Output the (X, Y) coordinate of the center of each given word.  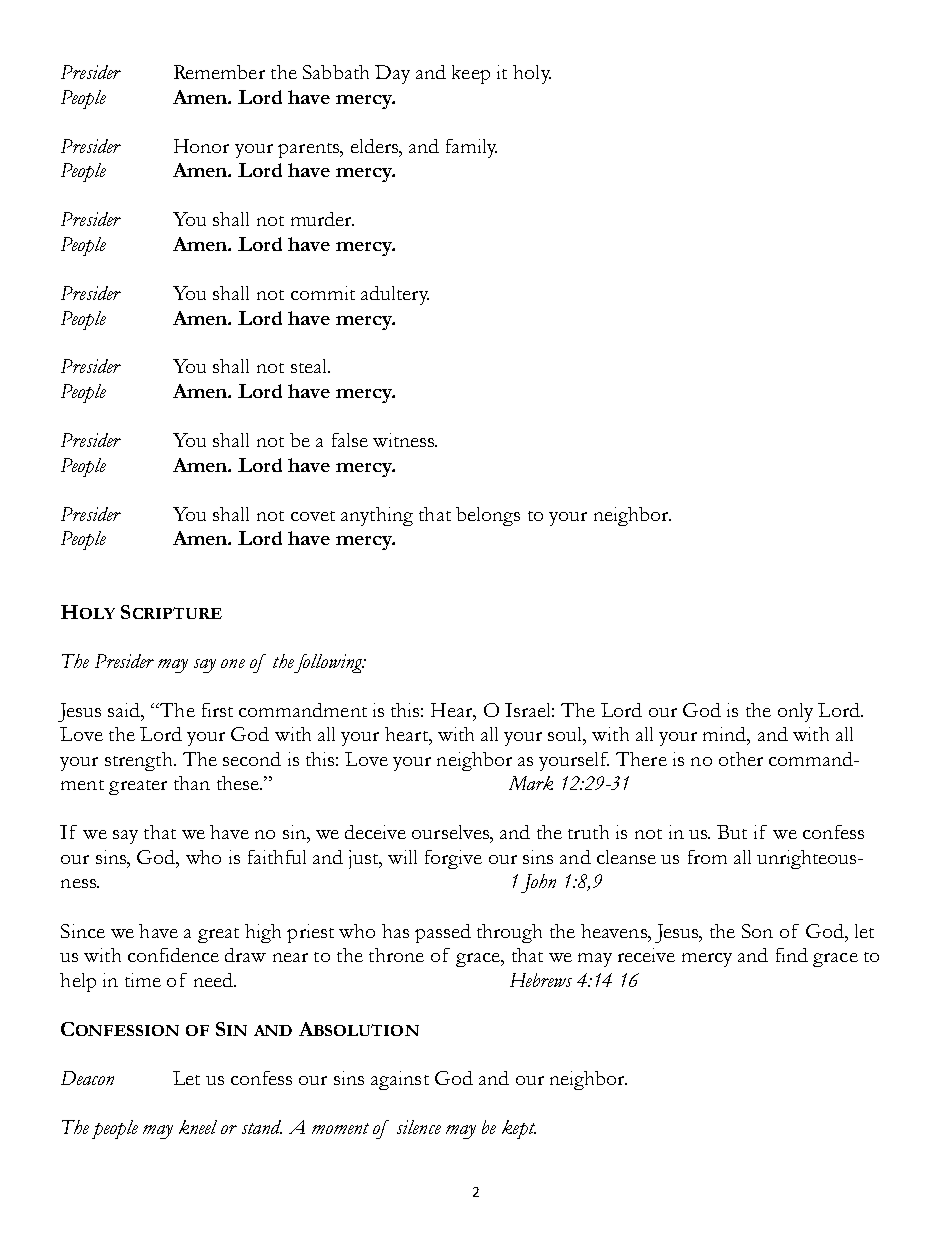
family (471, 148)
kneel (198, 1127)
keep (471, 74)
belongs (488, 516)
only (795, 712)
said (125, 711)
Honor (201, 146)
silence (419, 1127)
